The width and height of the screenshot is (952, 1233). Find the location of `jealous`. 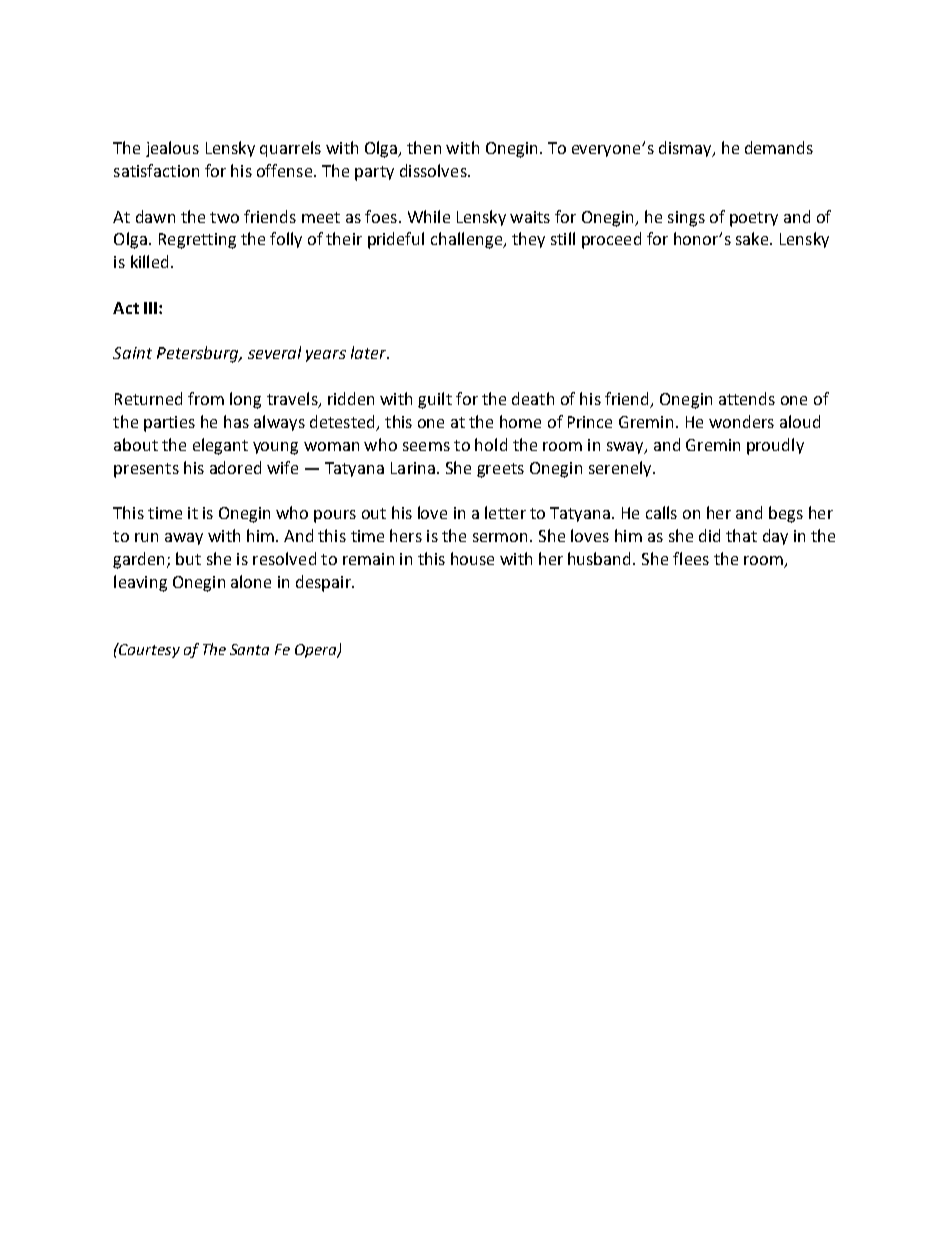

jealous is located at coordinates (172, 149).
